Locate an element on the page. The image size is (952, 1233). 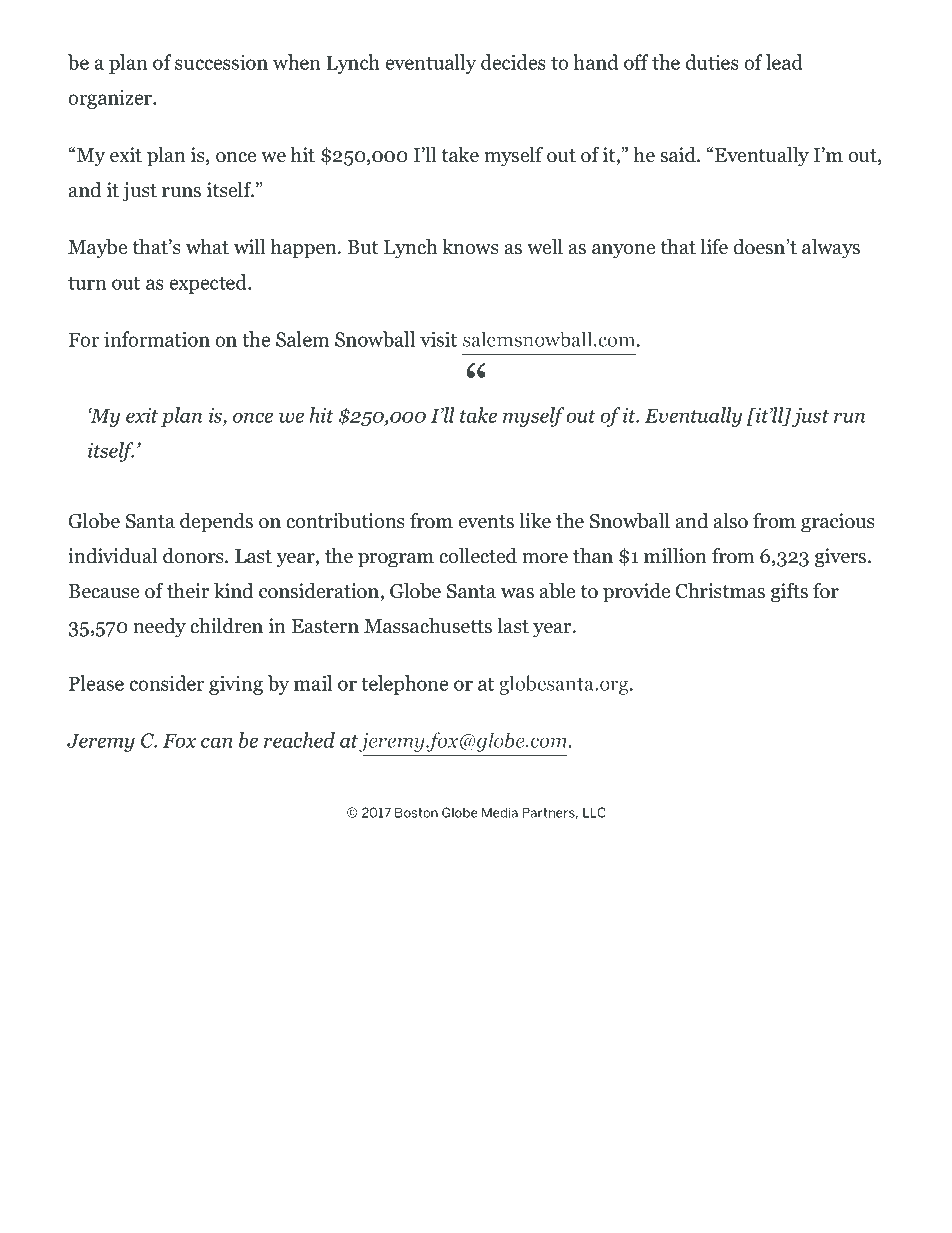
also is located at coordinates (731, 521).
